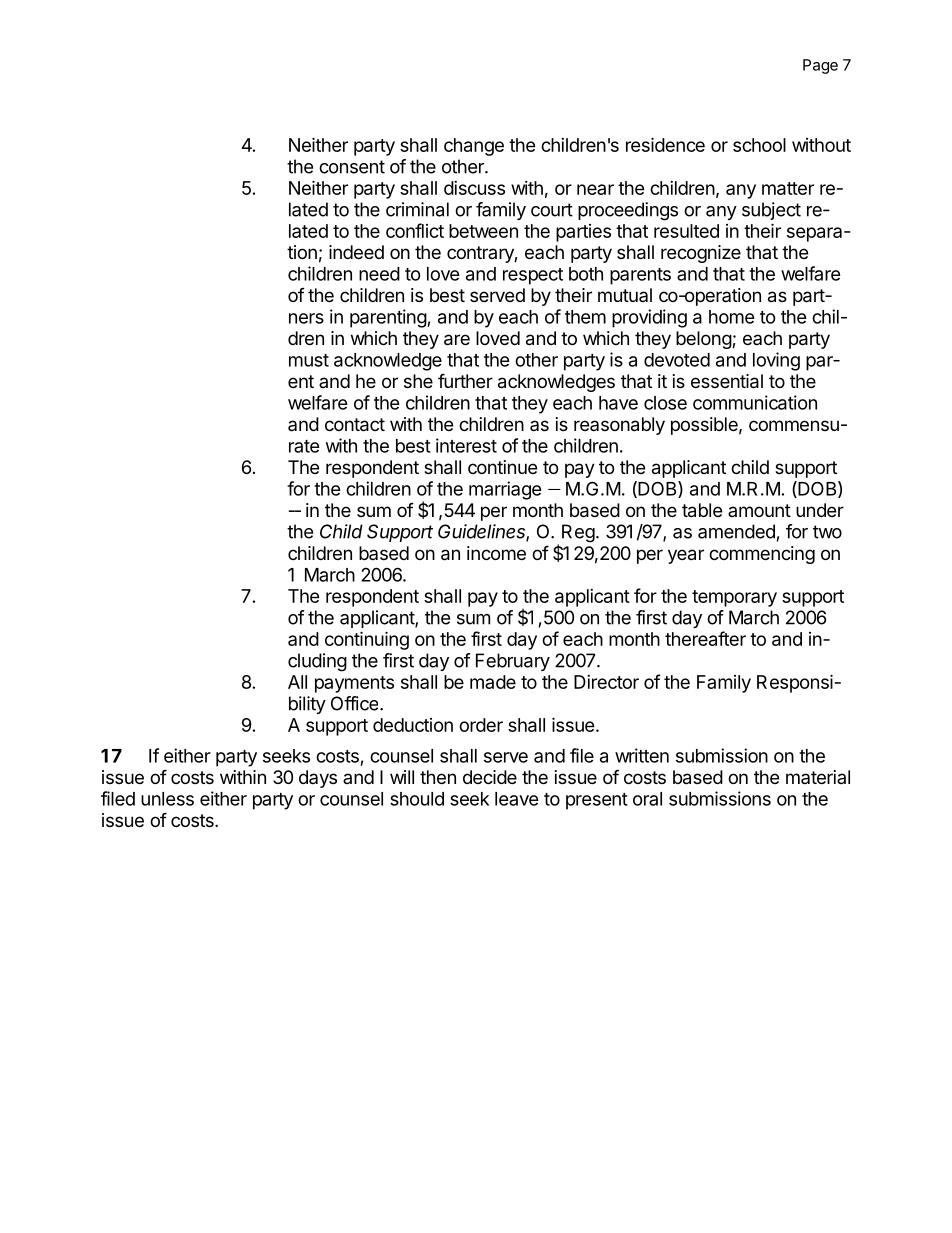  I want to click on contact, so click(355, 425).
